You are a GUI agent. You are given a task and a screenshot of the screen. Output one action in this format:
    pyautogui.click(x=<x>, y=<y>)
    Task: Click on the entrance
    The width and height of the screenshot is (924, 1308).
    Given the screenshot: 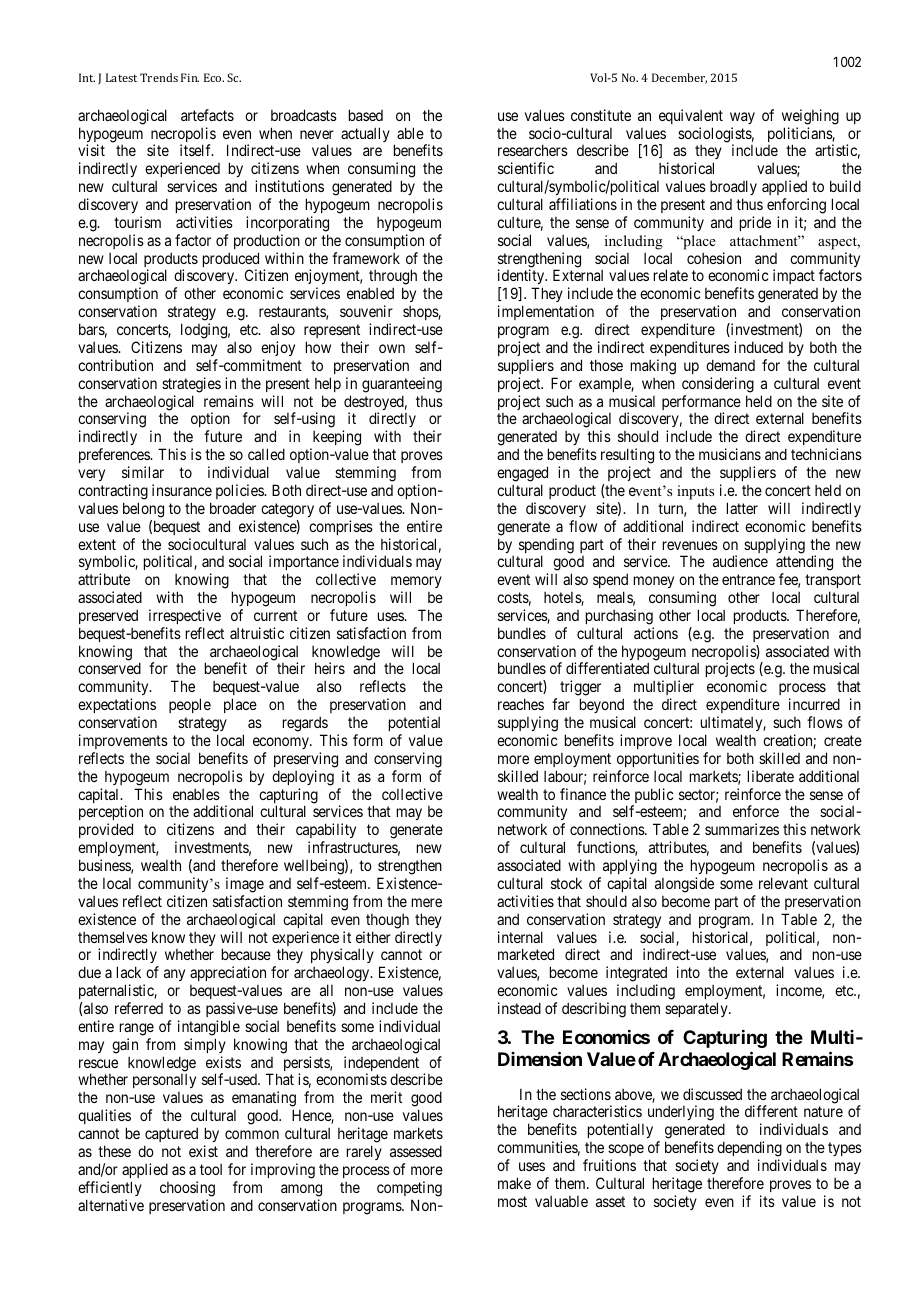 What is the action you would take?
    pyautogui.click(x=748, y=579)
